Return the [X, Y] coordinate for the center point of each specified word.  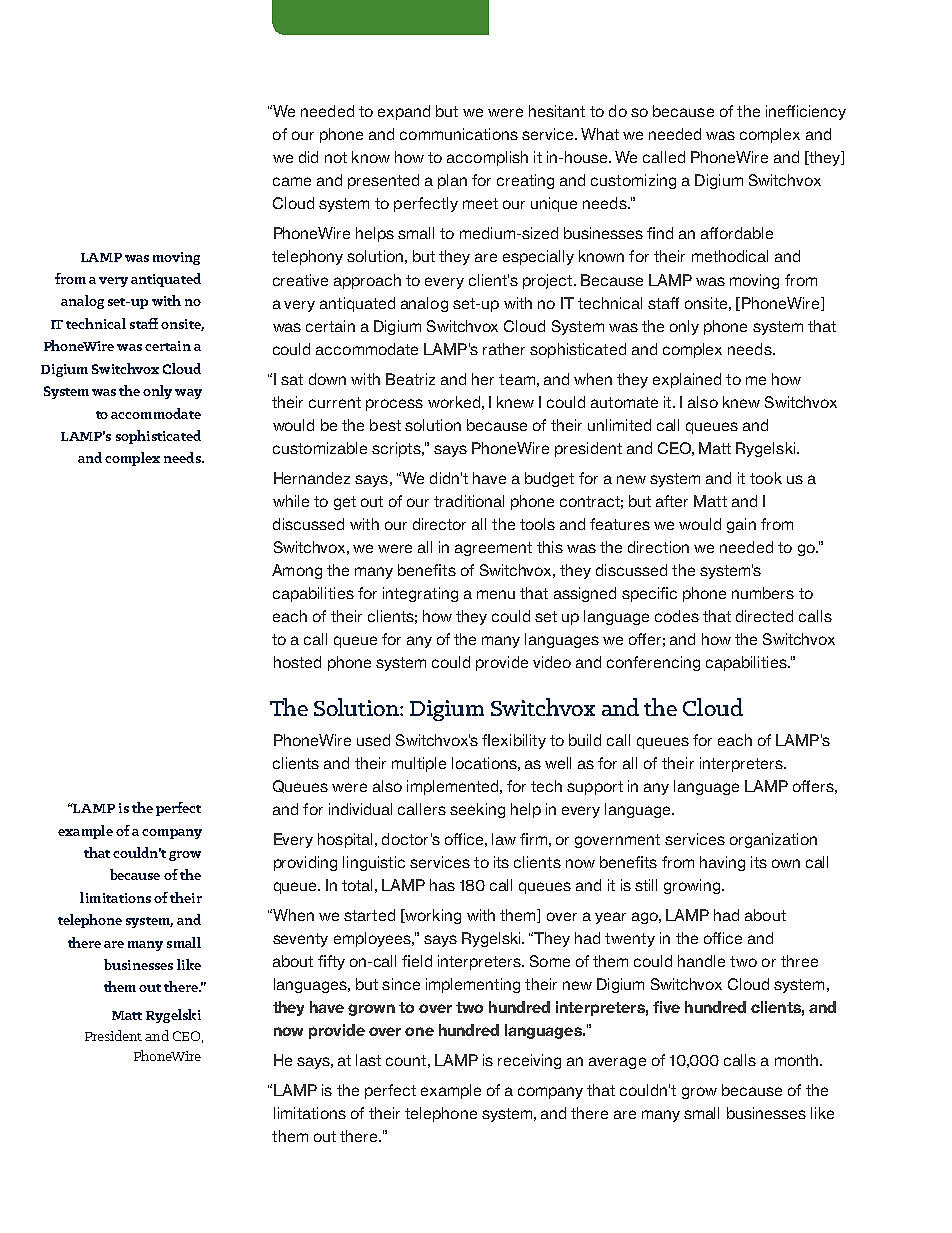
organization [773, 840]
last [368, 1060]
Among [297, 571]
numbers [763, 593]
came [292, 181]
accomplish [487, 158]
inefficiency [806, 112]
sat [292, 379]
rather [504, 349]
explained [687, 380]
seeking [477, 810]
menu [496, 594]
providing [305, 863]
